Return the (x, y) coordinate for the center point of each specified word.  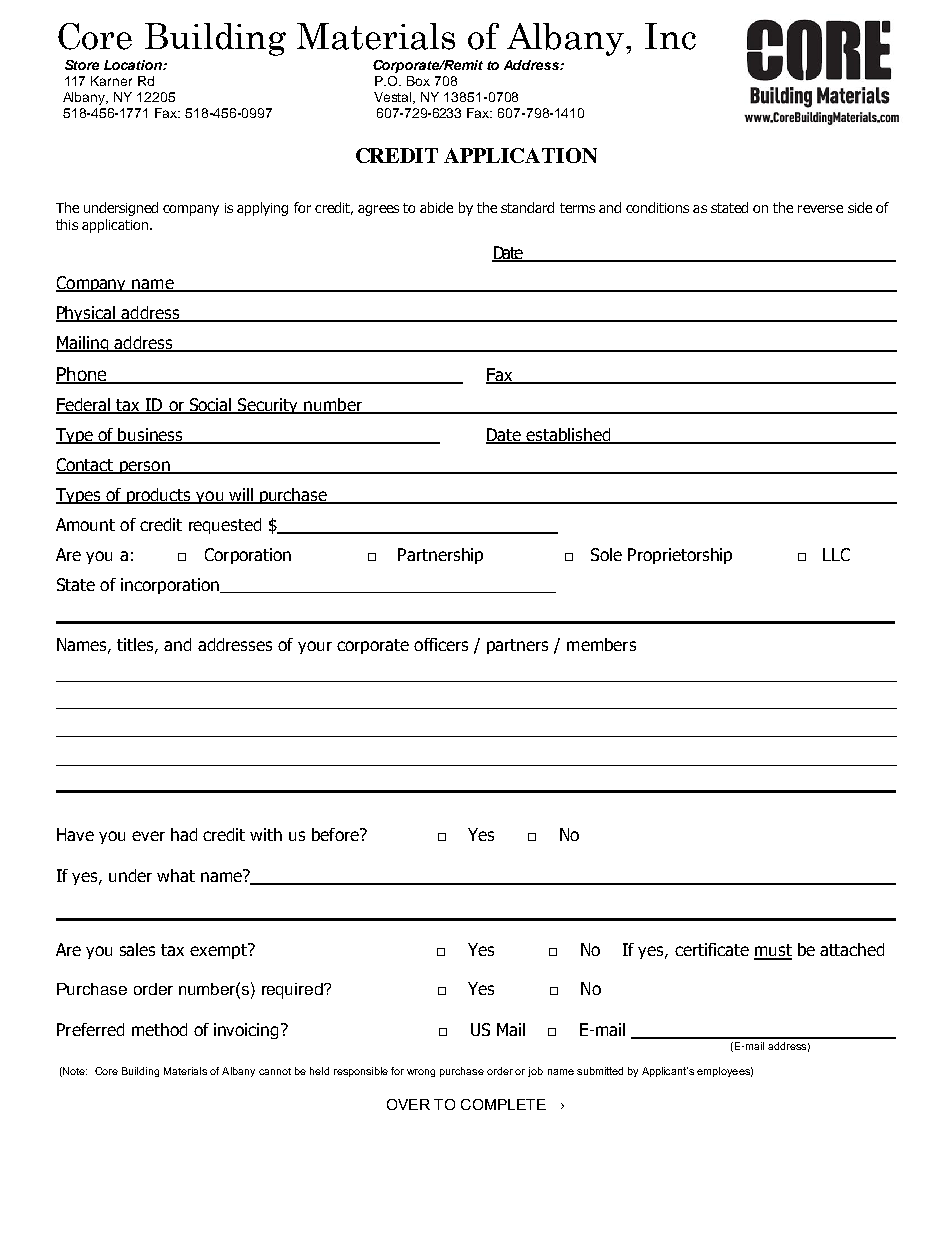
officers (441, 644)
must (773, 951)
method (159, 1029)
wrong (421, 1073)
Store (82, 65)
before (336, 834)
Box (418, 81)
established (569, 436)
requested (225, 526)
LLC (836, 554)
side (860, 207)
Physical (86, 314)
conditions (657, 207)
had (184, 834)
